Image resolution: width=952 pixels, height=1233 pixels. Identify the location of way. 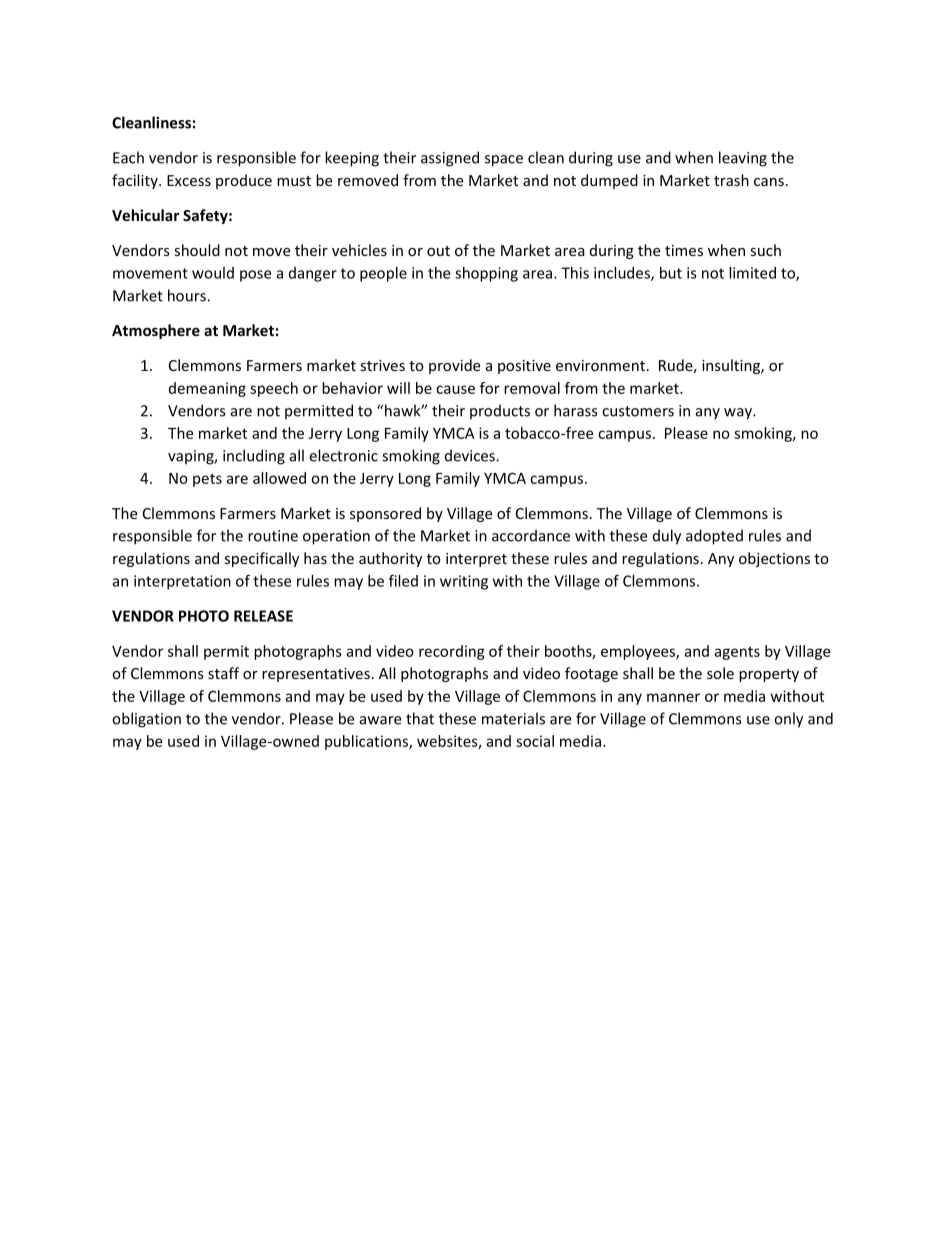
(739, 414).
